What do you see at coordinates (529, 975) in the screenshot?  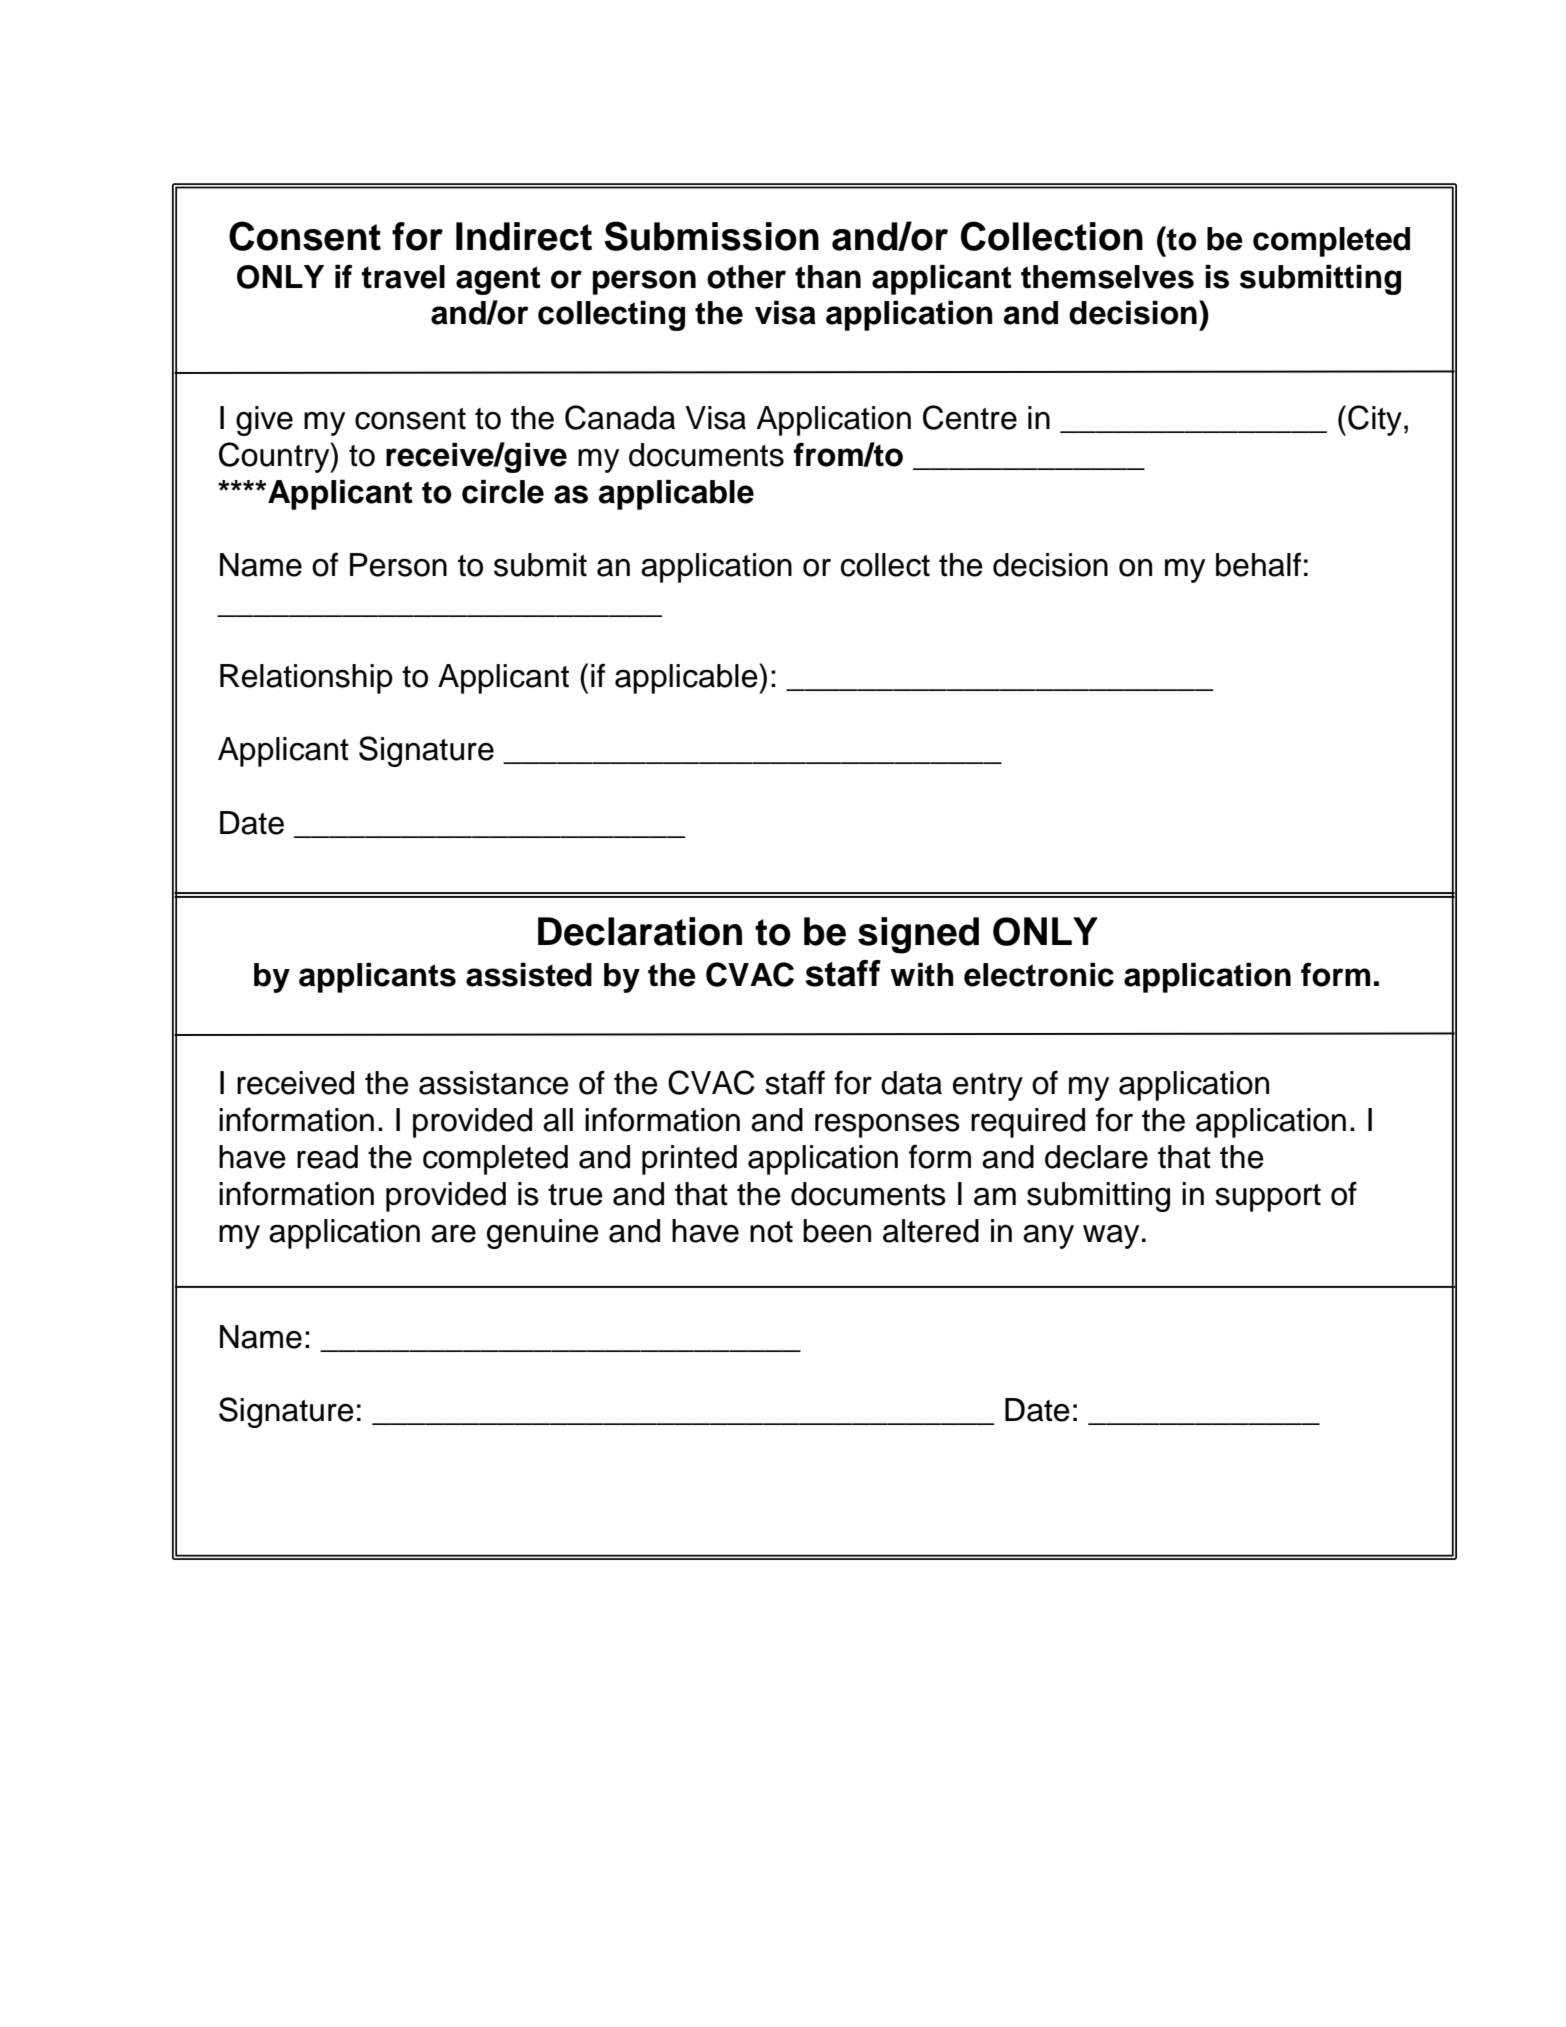 I see `assisted` at bounding box center [529, 975].
